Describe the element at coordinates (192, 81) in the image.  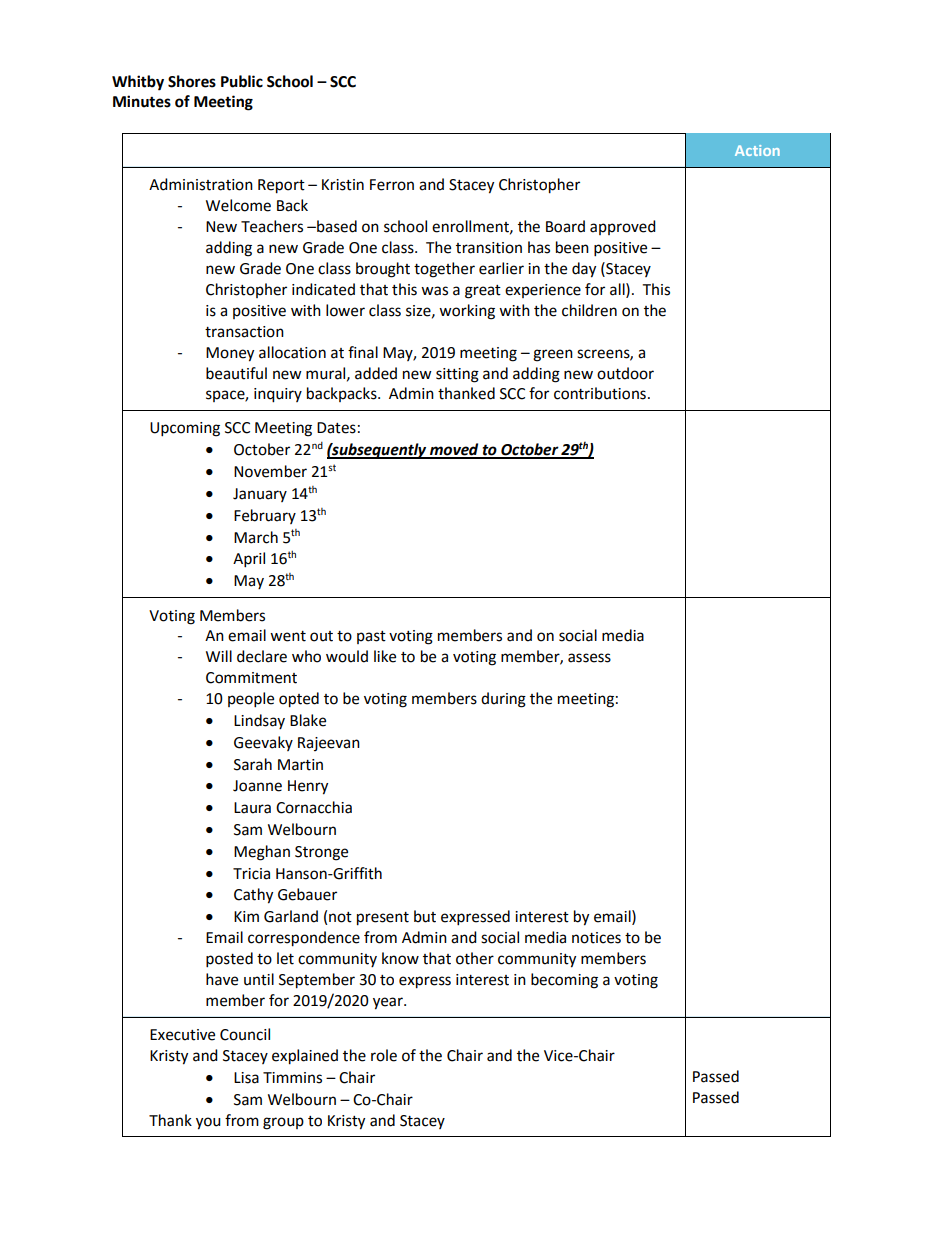
I see `Shores` at that location.
